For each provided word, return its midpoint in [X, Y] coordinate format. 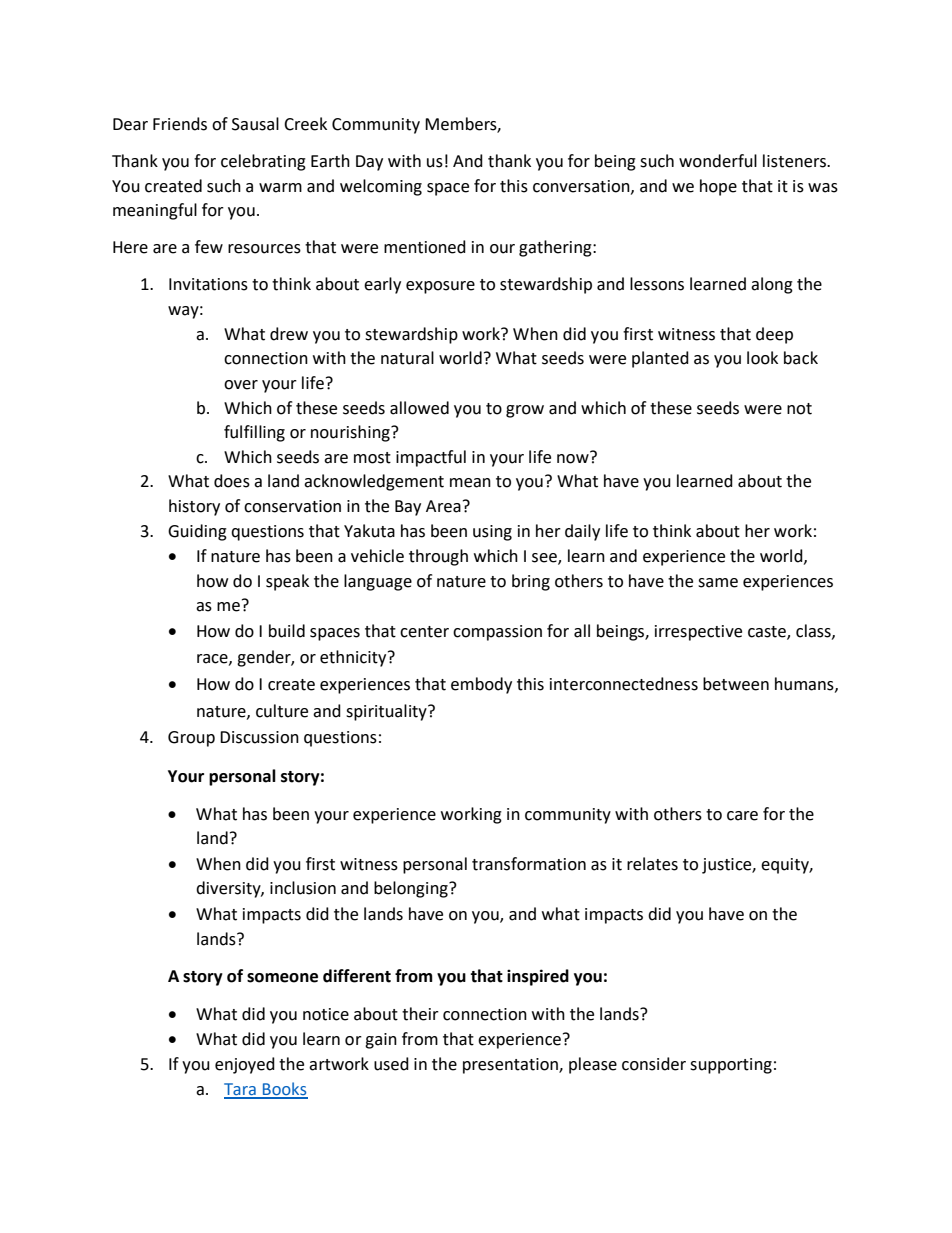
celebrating [263, 162]
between [736, 684]
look [762, 358]
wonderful [718, 161]
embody [481, 685]
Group [191, 739]
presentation [511, 1066]
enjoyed [245, 1065]
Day [369, 163]
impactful [431, 458]
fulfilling [254, 433]
